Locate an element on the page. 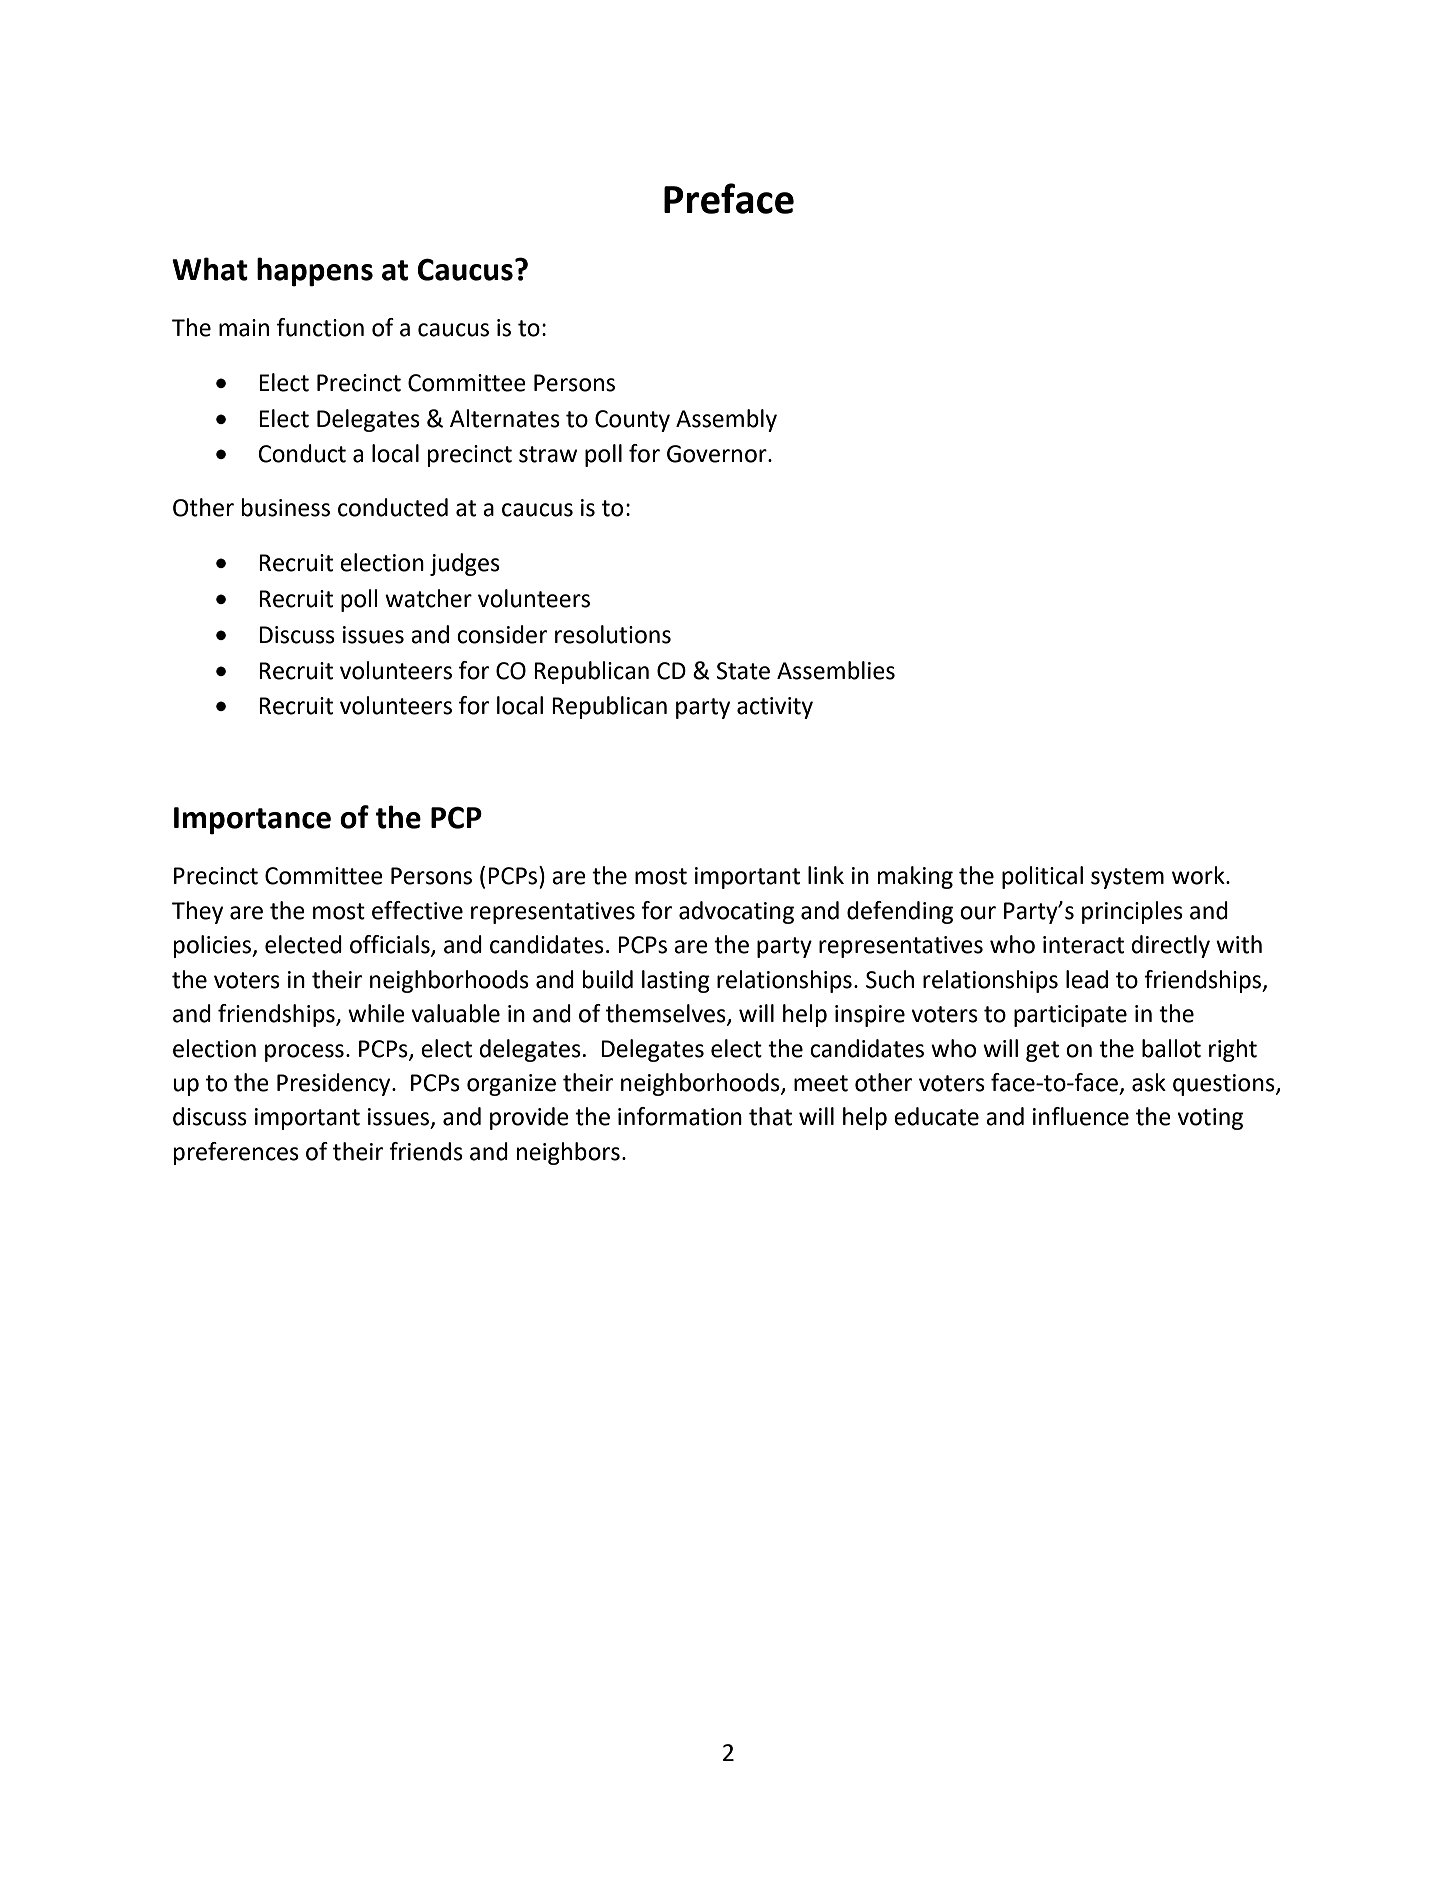 The height and width of the page is (1884, 1455). watcher is located at coordinates (428, 598).
